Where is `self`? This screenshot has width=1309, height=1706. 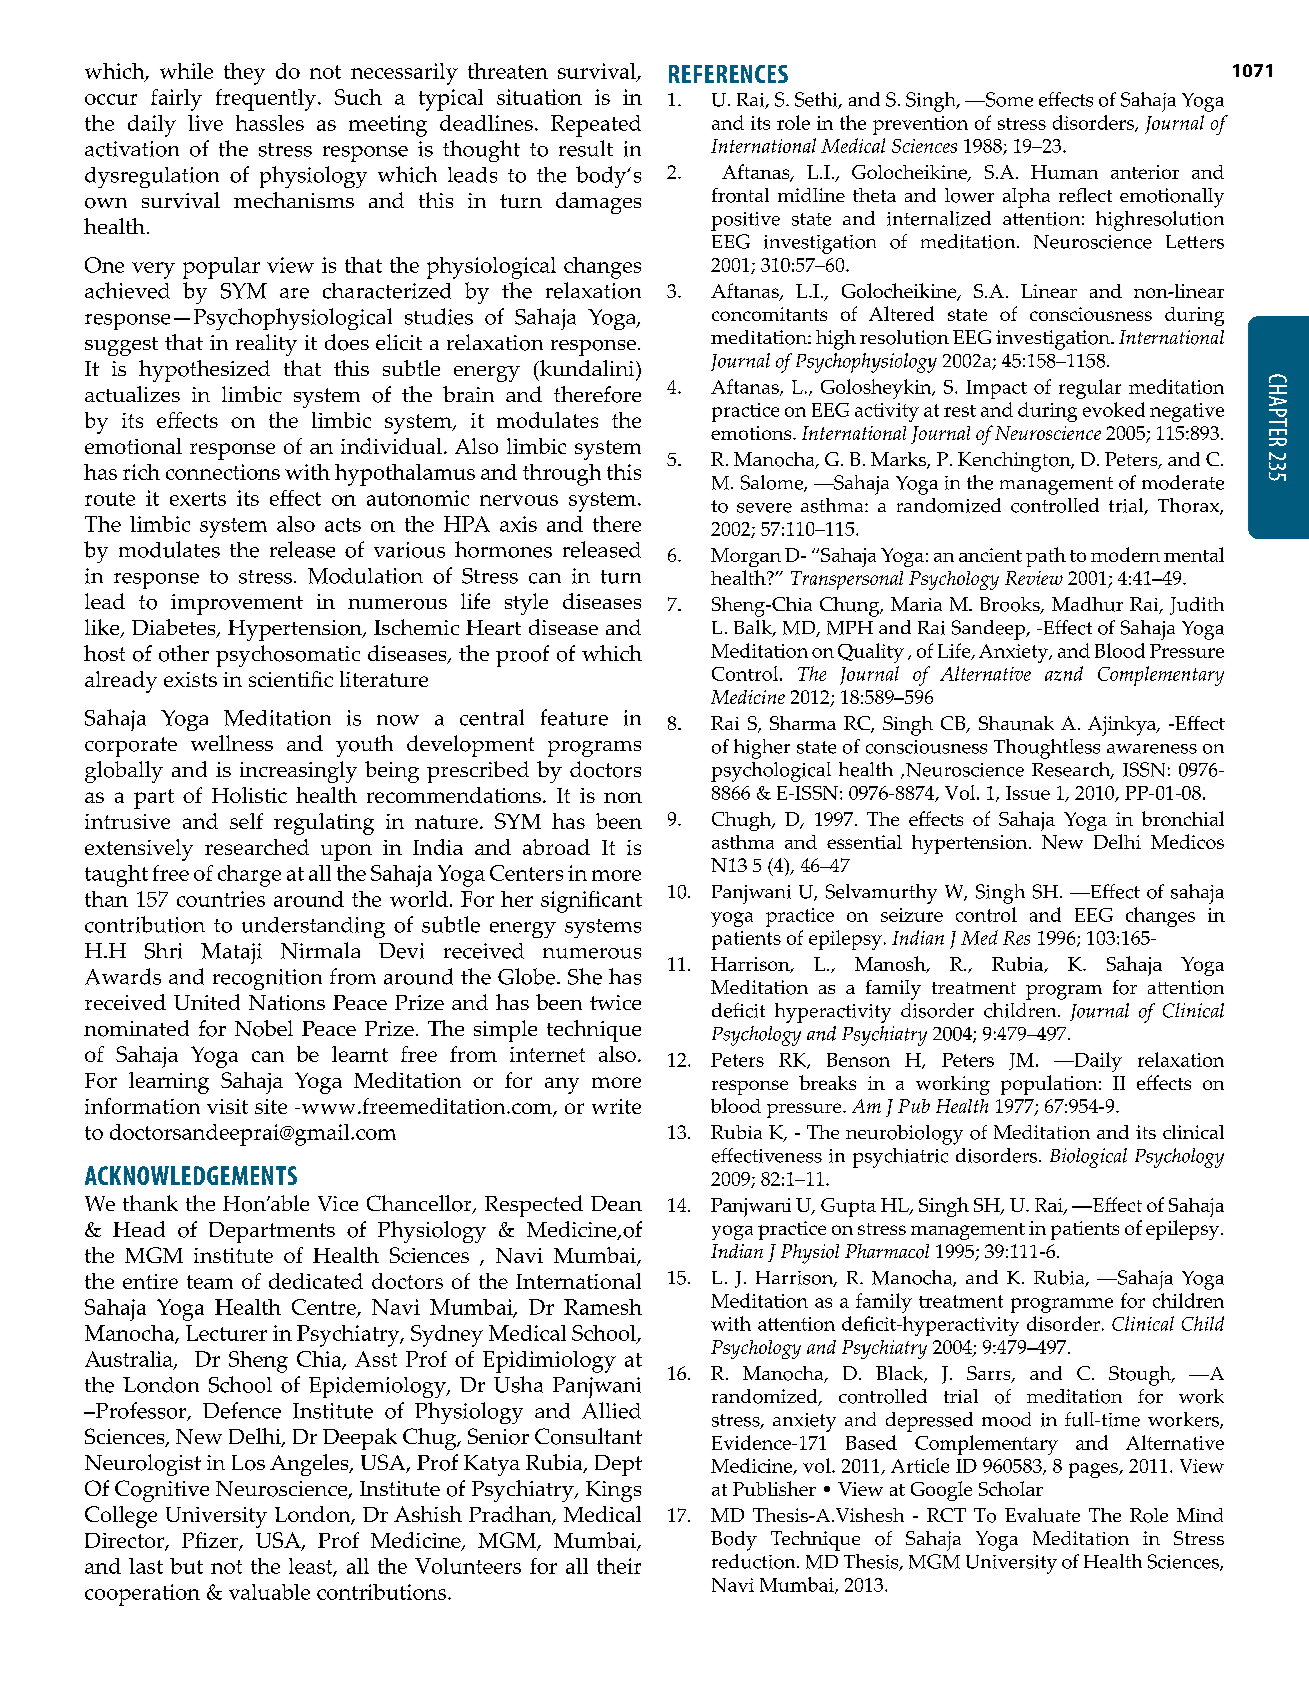 self is located at coordinates (246, 821).
